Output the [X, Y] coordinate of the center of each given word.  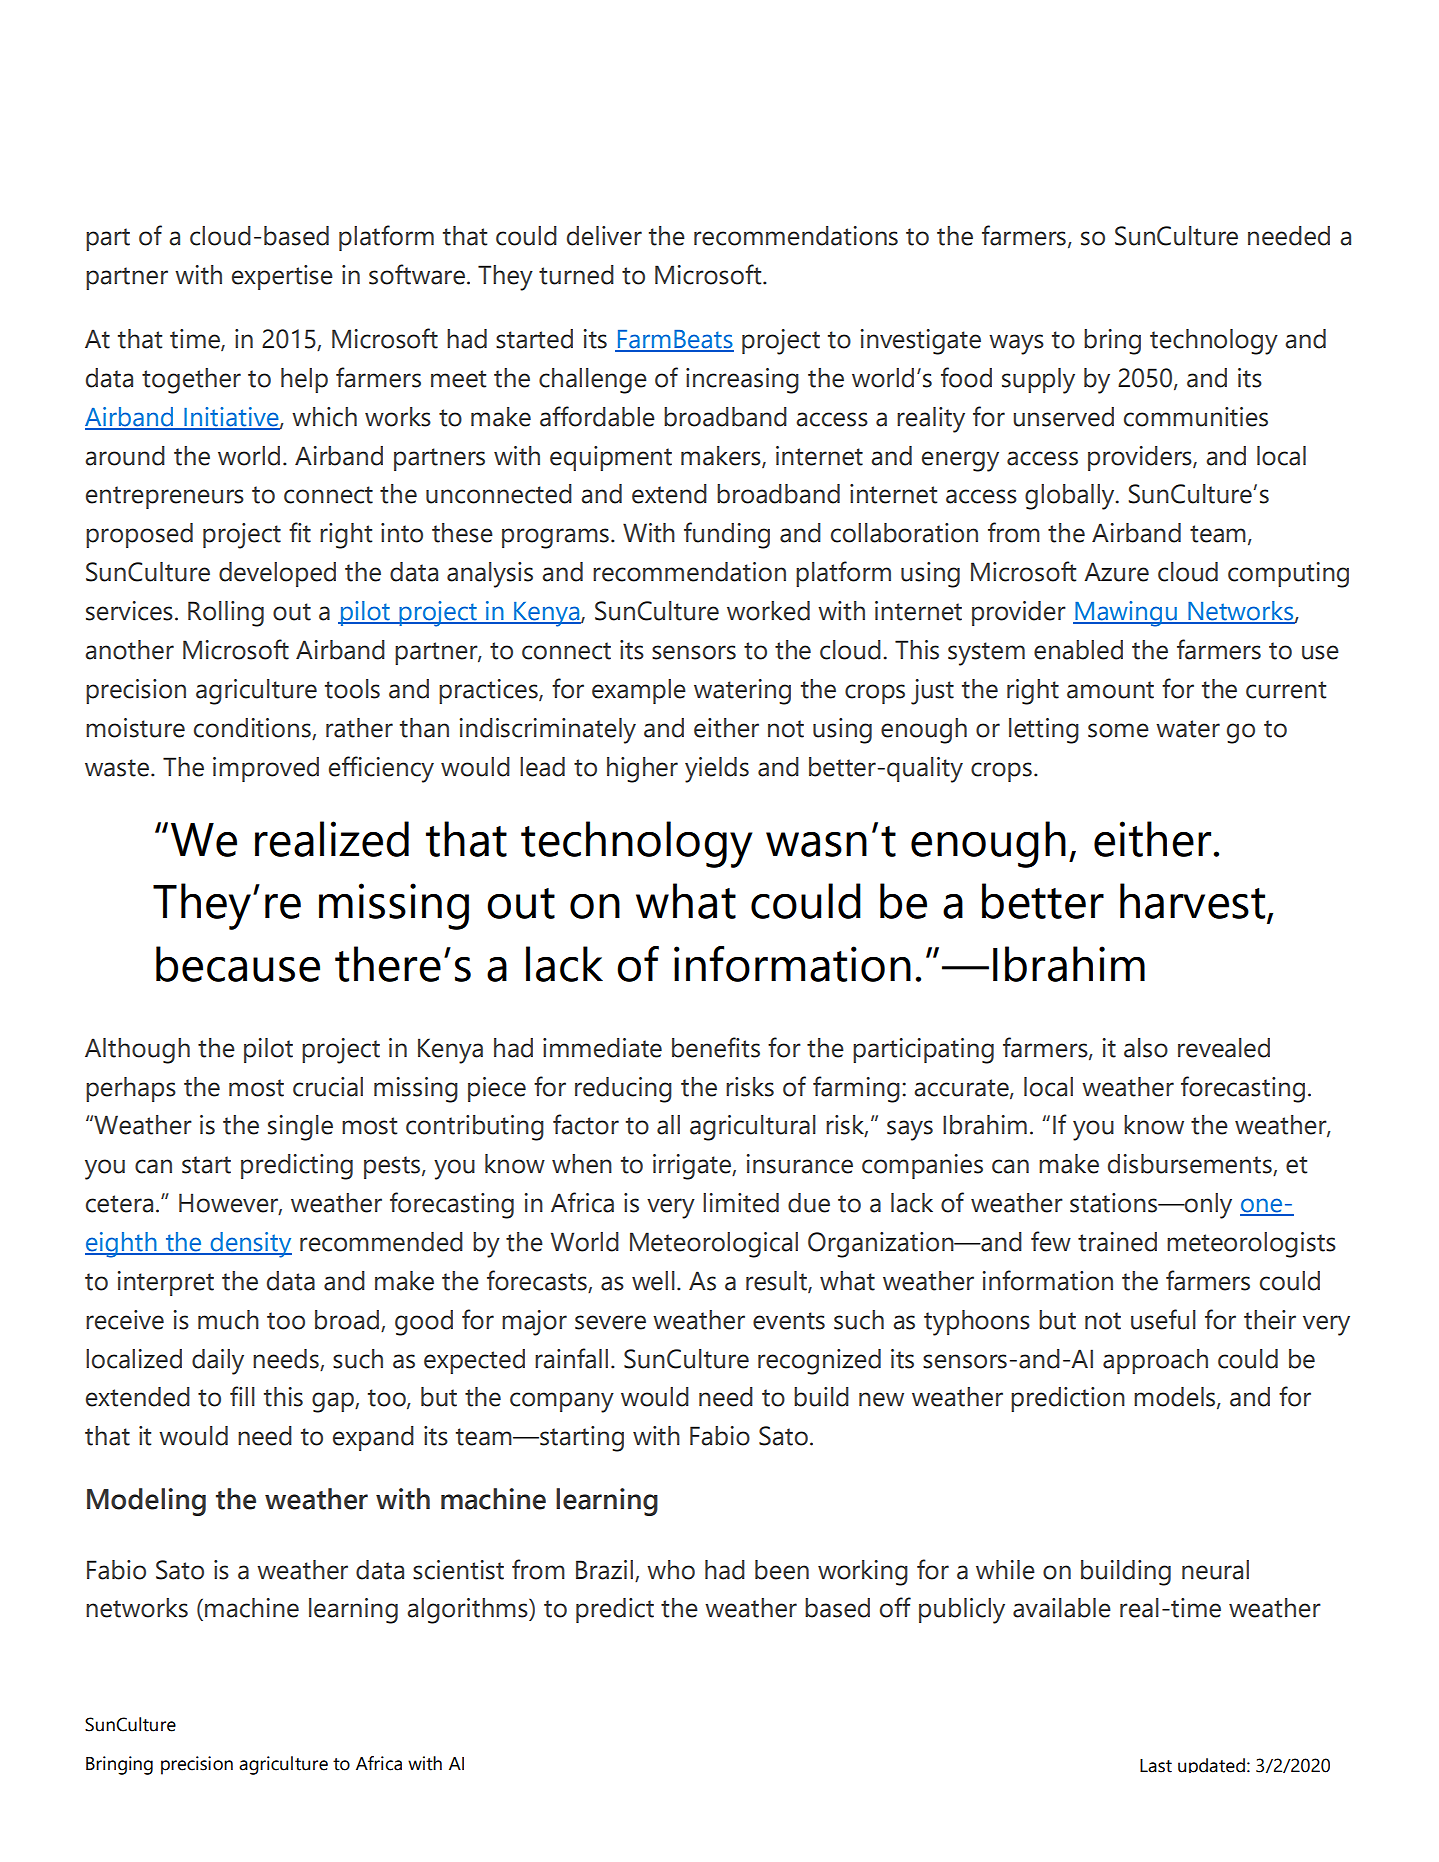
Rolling [226, 614]
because [238, 964]
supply [1038, 381]
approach [1155, 1361]
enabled [1078, 650]
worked [768, 611]
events [789, 1321]
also [1146, 1048]
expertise [282, 277]
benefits [716, 1047]
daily [218, 1362]
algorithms [468, 1611]
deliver [604, 236]
